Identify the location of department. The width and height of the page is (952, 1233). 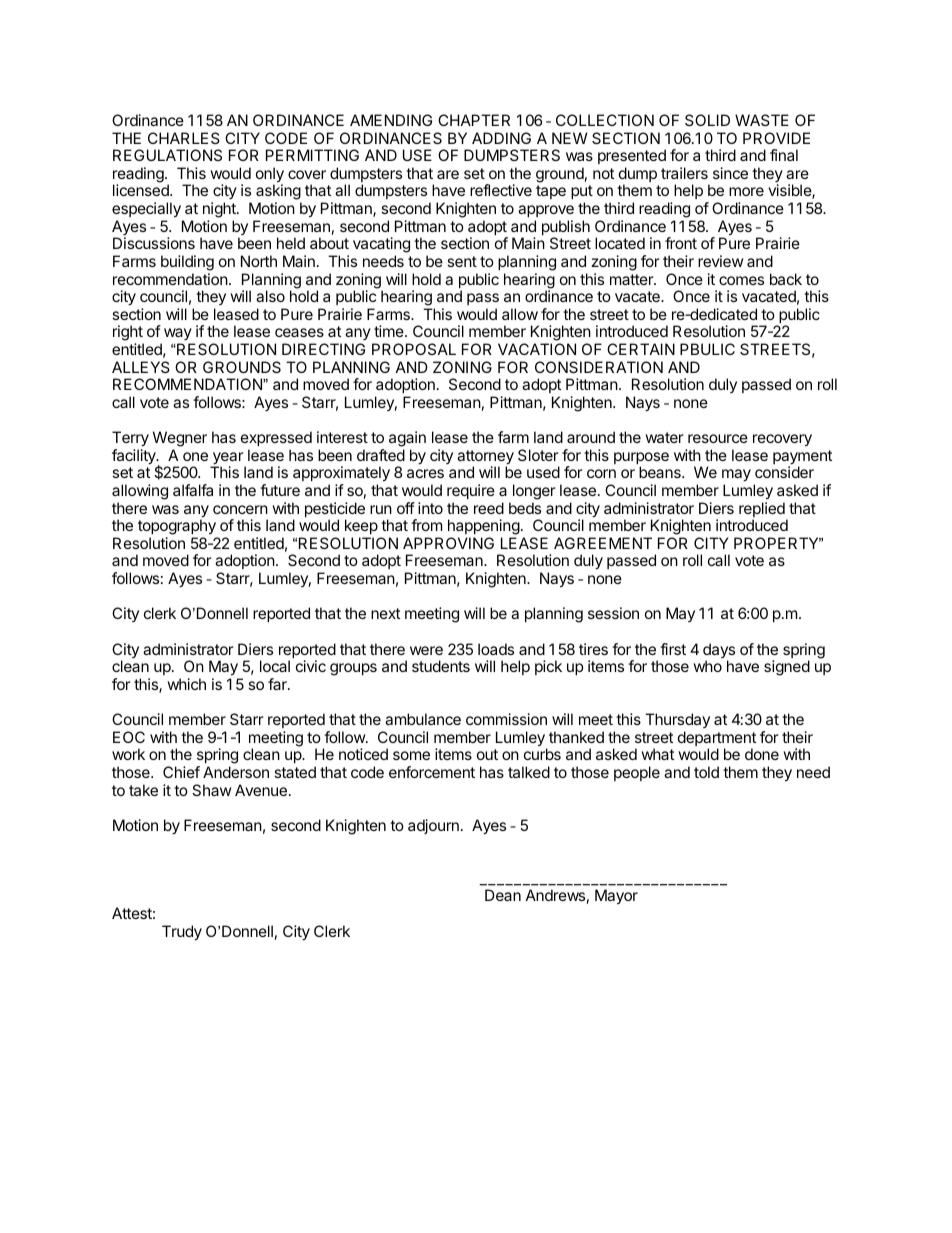
(717, 740).
